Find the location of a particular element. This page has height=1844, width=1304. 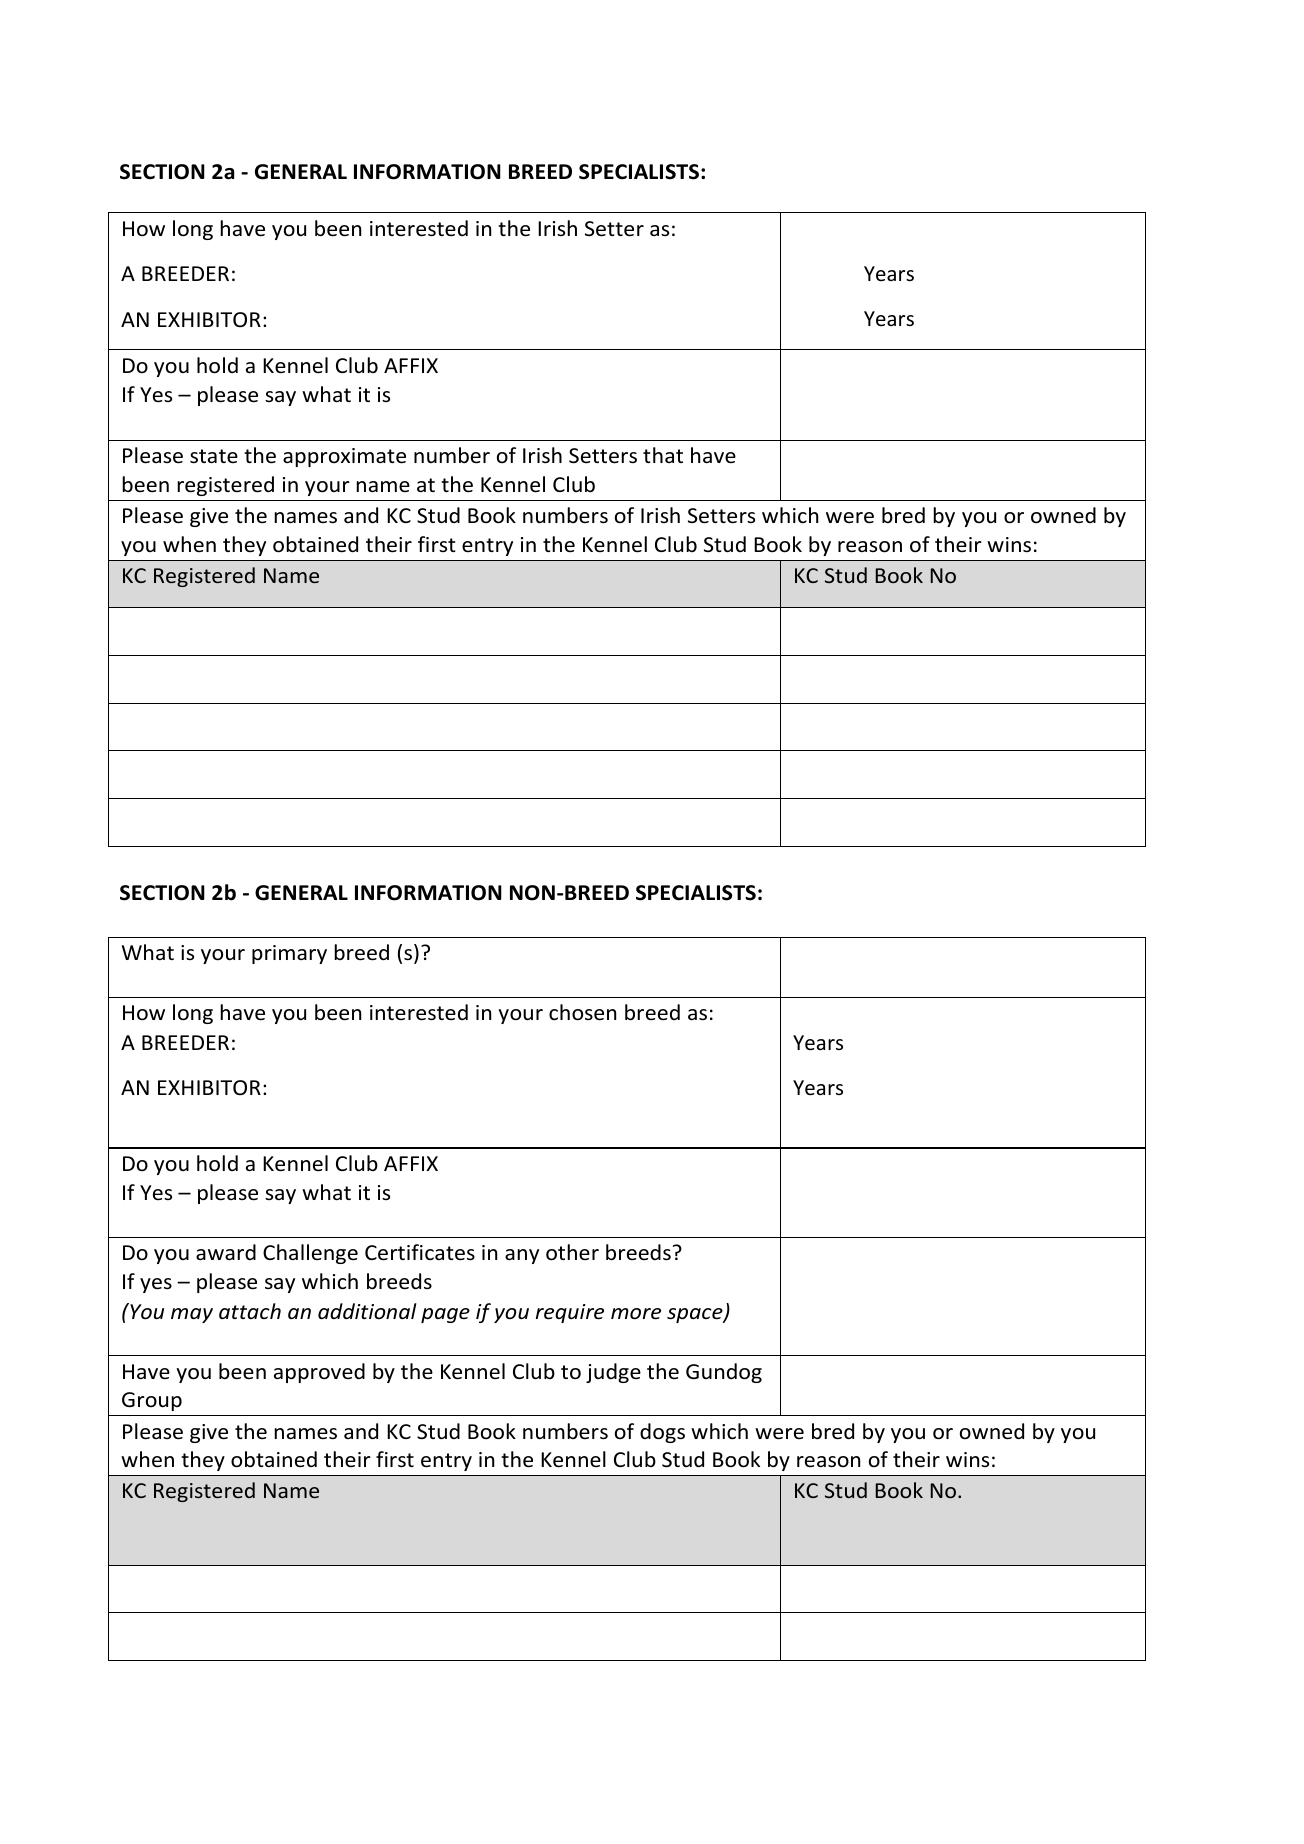

award is located at coordinates (226, 1252).
